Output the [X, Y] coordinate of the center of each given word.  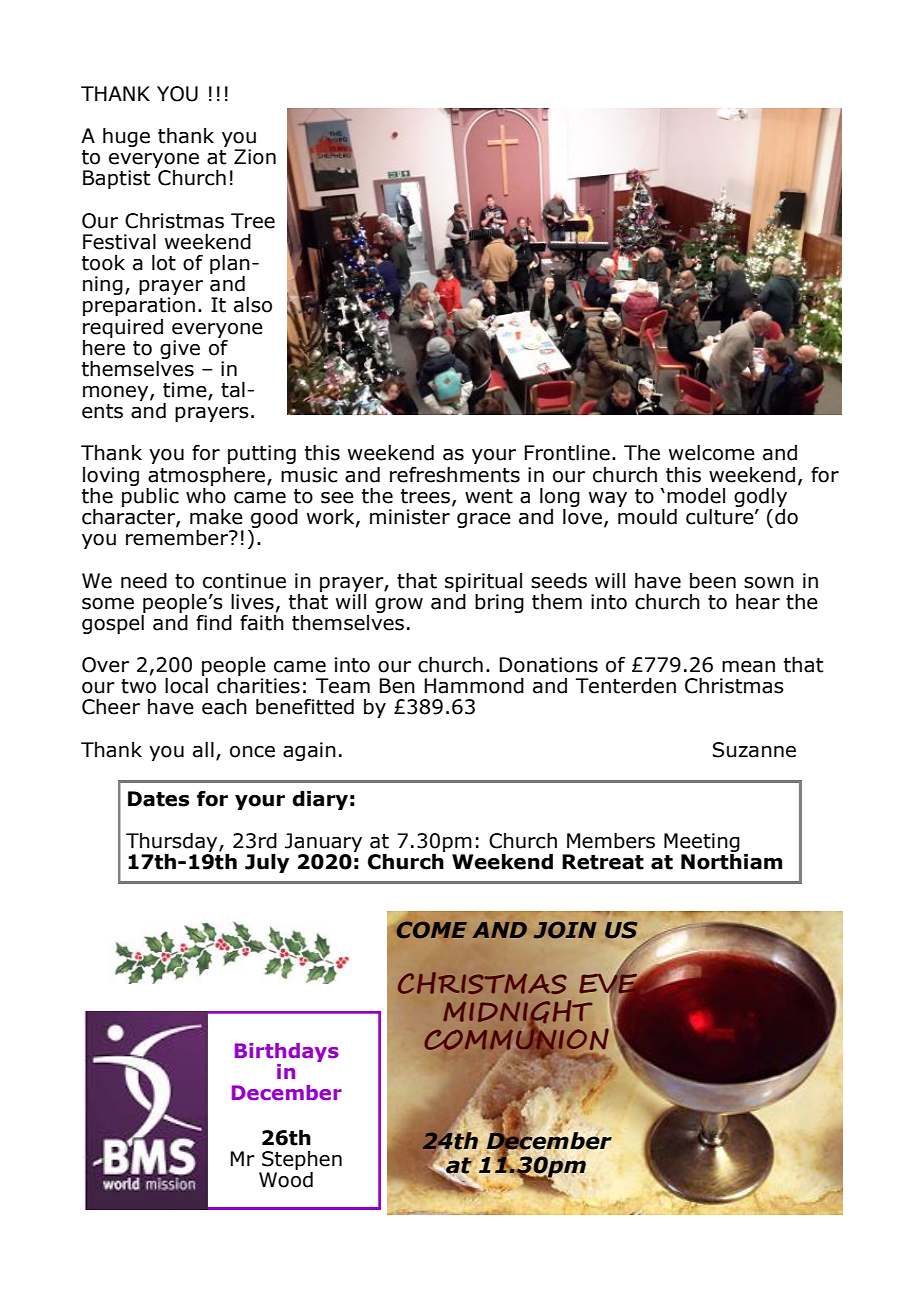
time [186, 391]
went [489, 496]
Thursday [173, 844]
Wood [286, 1178]
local [186, 686]
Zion [255, 157]
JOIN [565, 930]
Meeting [702, 844]
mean [748, 667]
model [696, 496]
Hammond [474, 686]
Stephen [301, 1162]
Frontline [567, 453]
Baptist [116, 179]
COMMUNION [518, 1039]
